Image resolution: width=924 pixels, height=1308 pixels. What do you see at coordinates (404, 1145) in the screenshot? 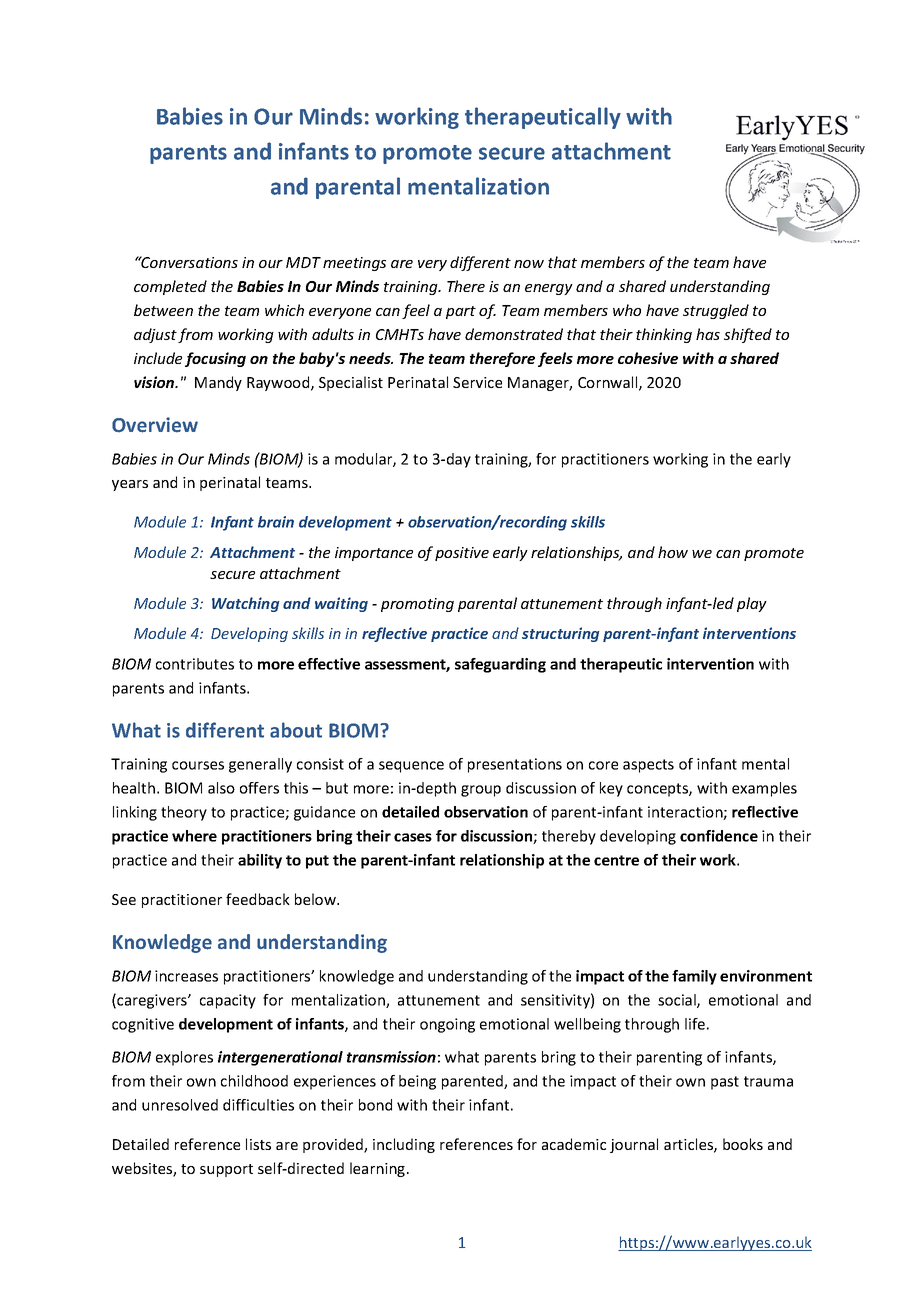
I see `including` at bounding box center [404, 1145].
